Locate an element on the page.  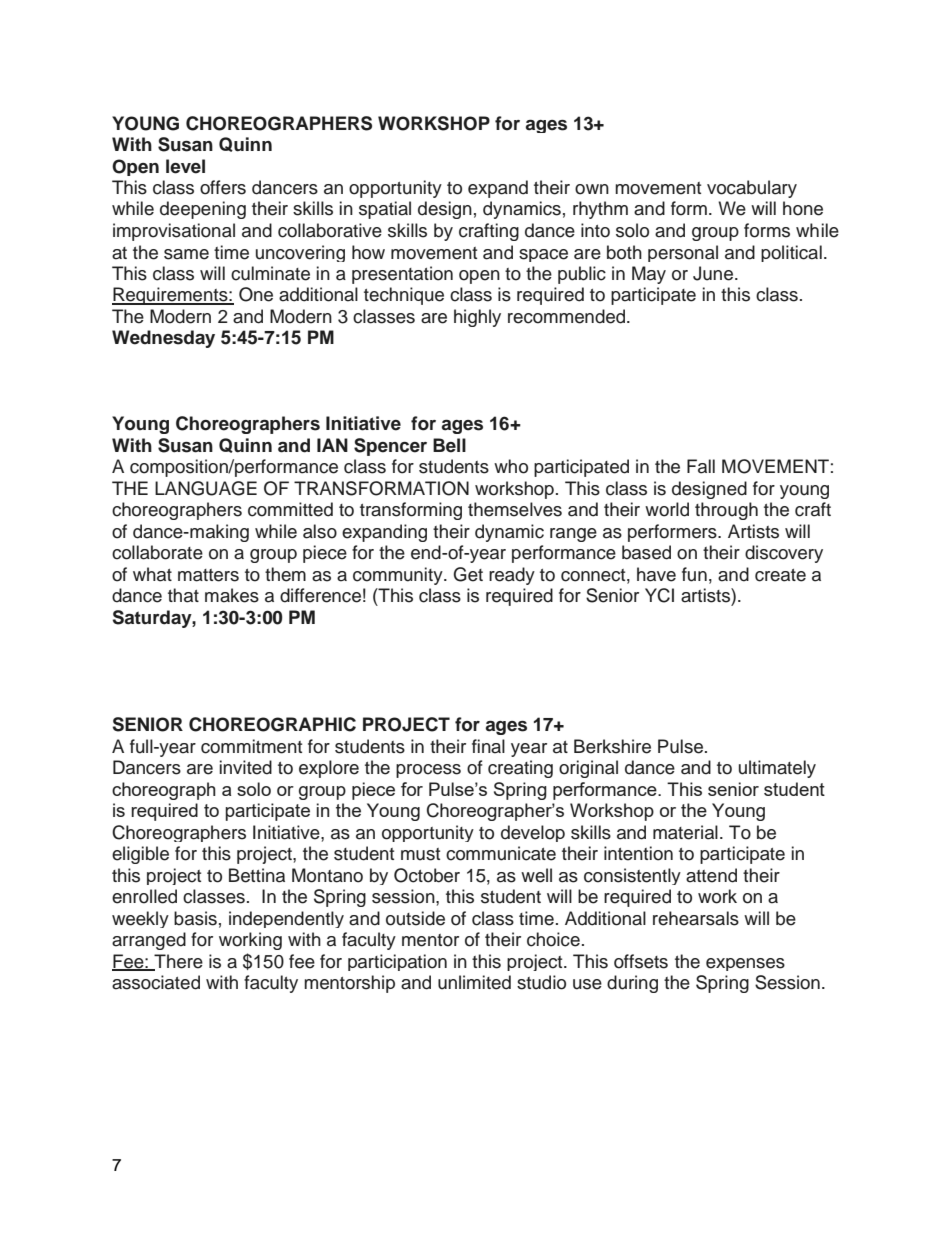
Get is located at coordinates (468, 574).
